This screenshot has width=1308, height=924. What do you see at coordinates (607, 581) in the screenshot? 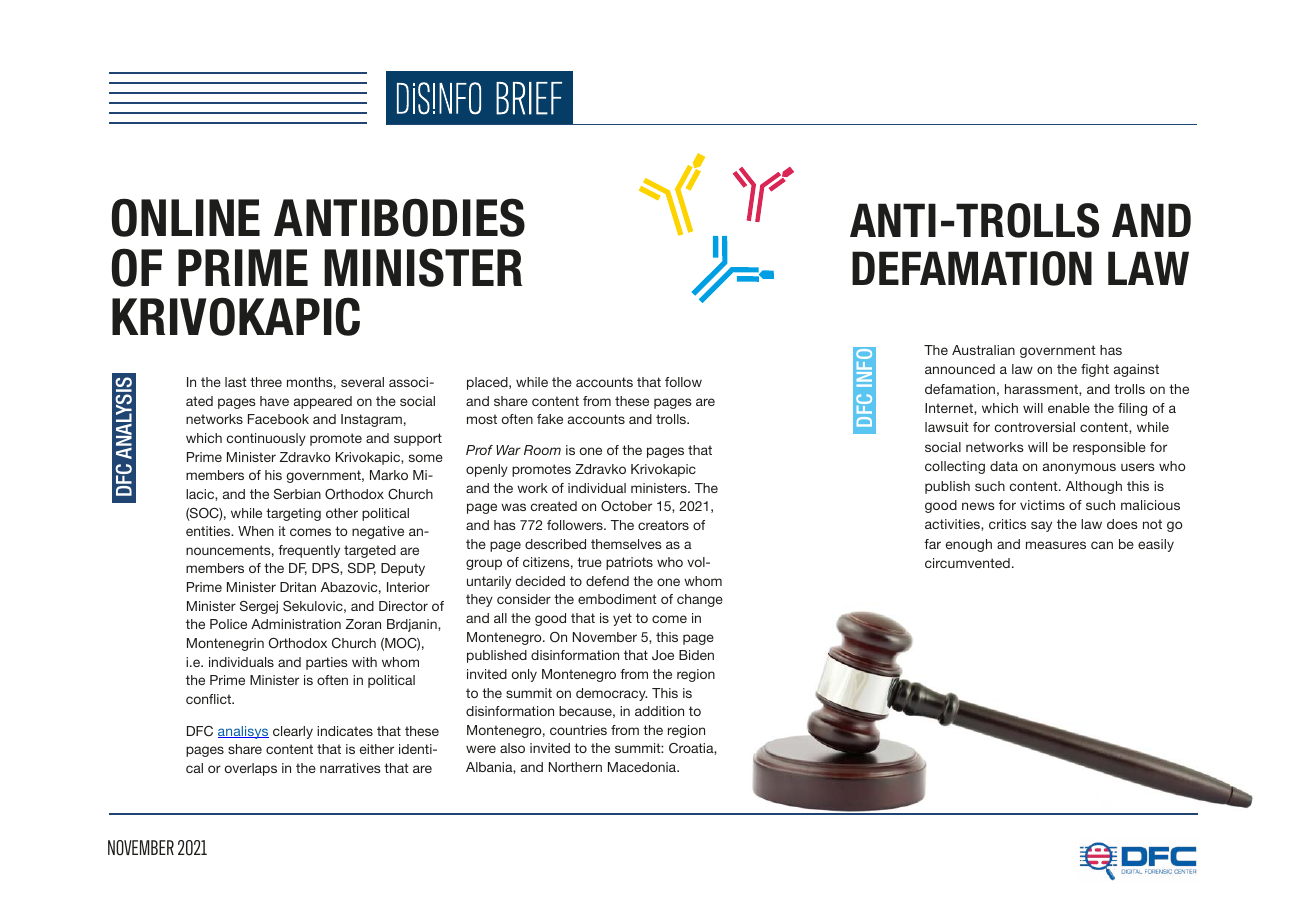
I see `defend` at bounding box center [607, 581].
